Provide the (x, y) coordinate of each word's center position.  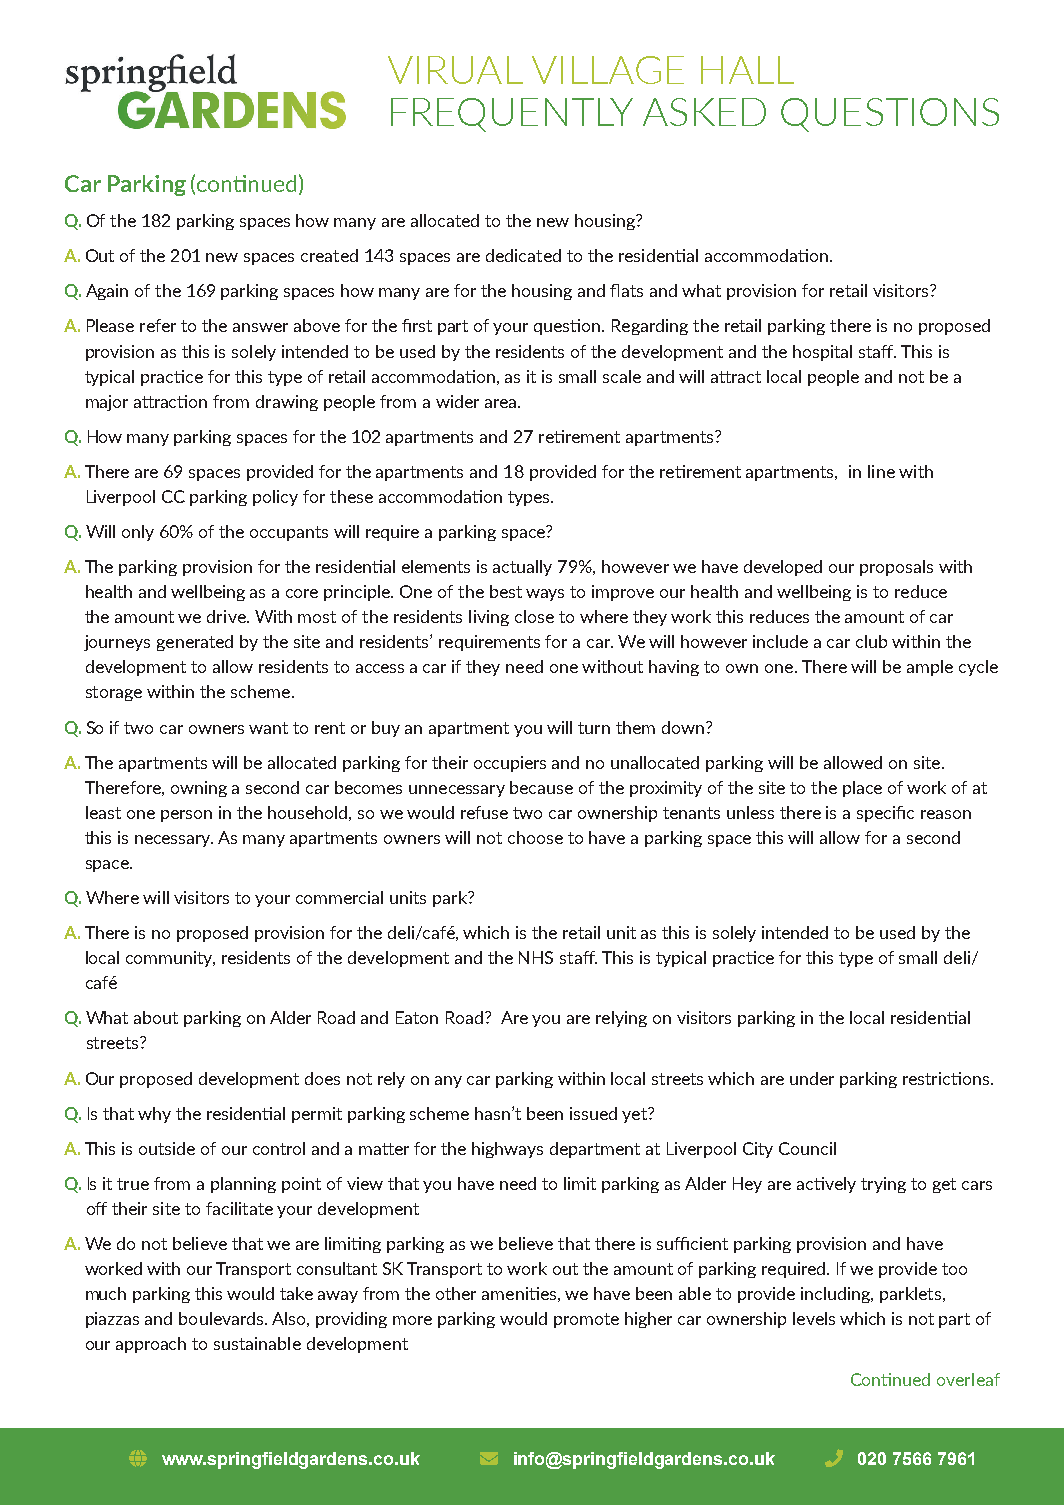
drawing (287, 403)
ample (930, 668)
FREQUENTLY (512, 115)
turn (594, 728)
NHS (536, 957)
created (329, 255)
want (268, 728)
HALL (747, 70)
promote (586, 1320)
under (812, 1078)
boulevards (222, 1318)
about (156, 1017)
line (881, 471)
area (502, 403)
